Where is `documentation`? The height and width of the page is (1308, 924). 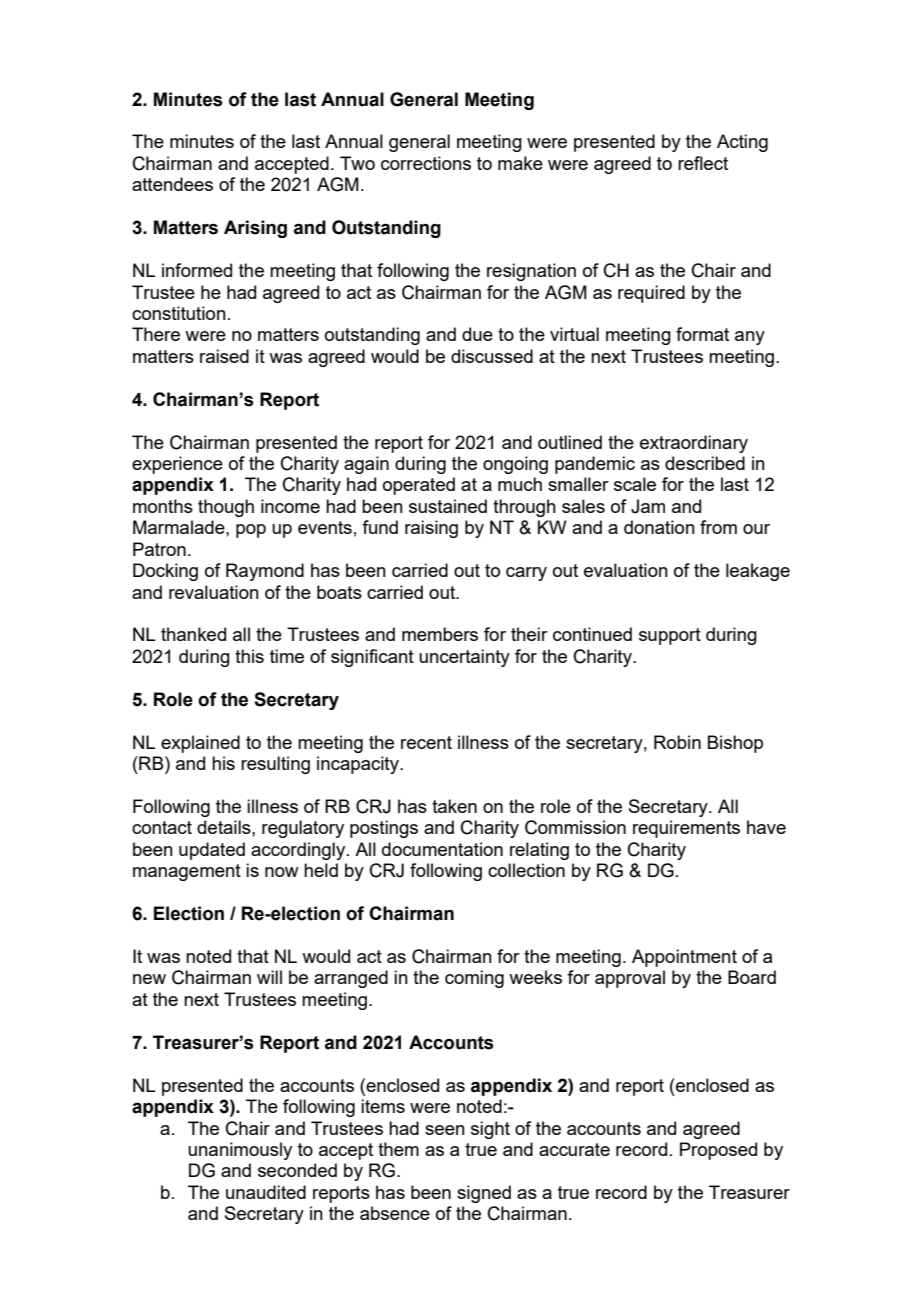 documentation is located at coordinates (442, 849).
